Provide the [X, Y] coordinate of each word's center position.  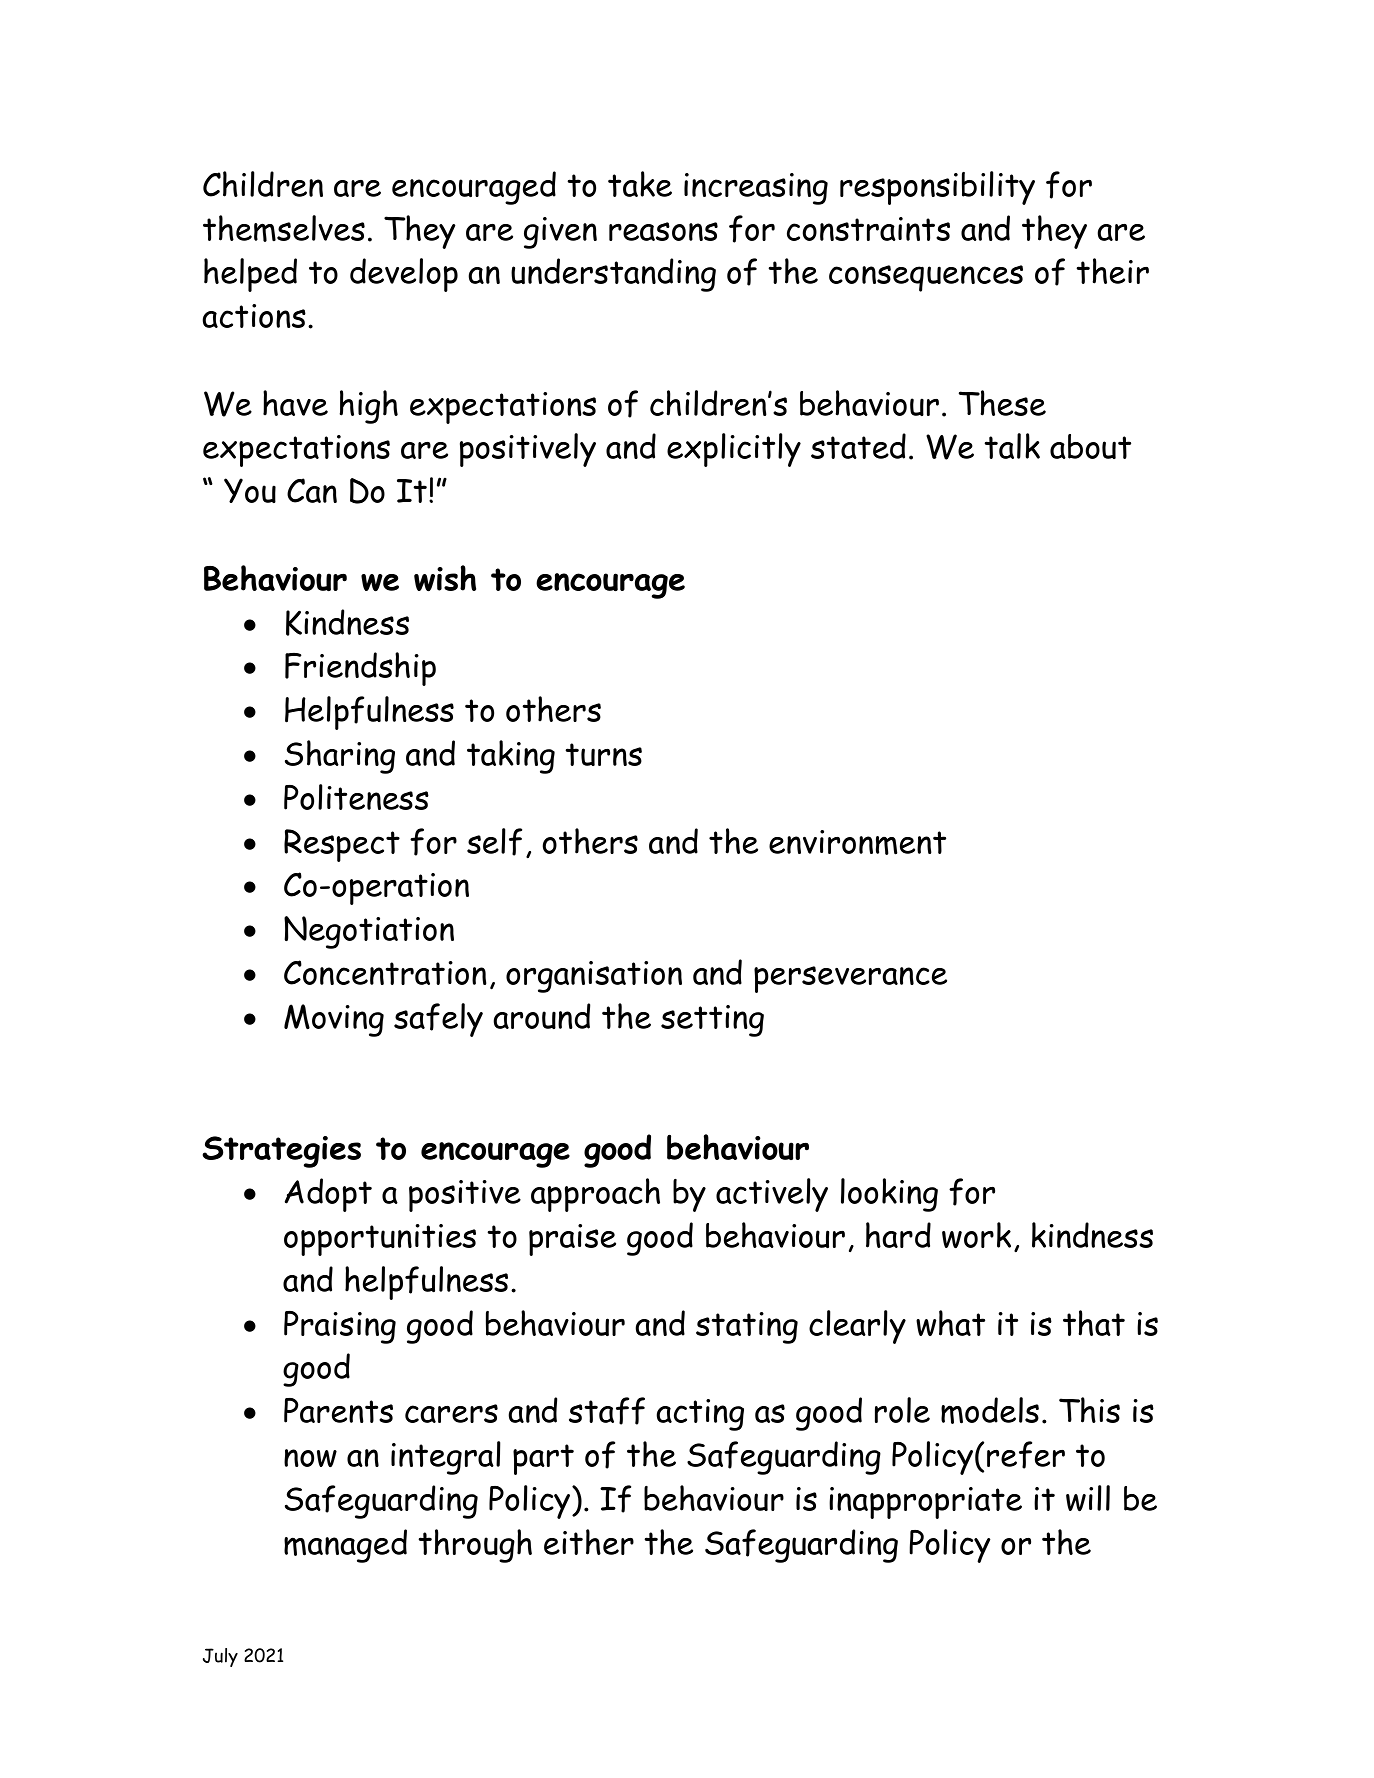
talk [1012, 446]
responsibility [937, 188]
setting [712, 1021]
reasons [663, 231]
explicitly [734, 450]
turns [603, 754]
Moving [334, 1020]
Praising [340, 1327]
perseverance [850, 979]
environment [857, 842]
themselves [284, 228]
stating [747, 1328]
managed [345, 1546]
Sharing [340, 757]
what [950, 1323]
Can [312, 490]
